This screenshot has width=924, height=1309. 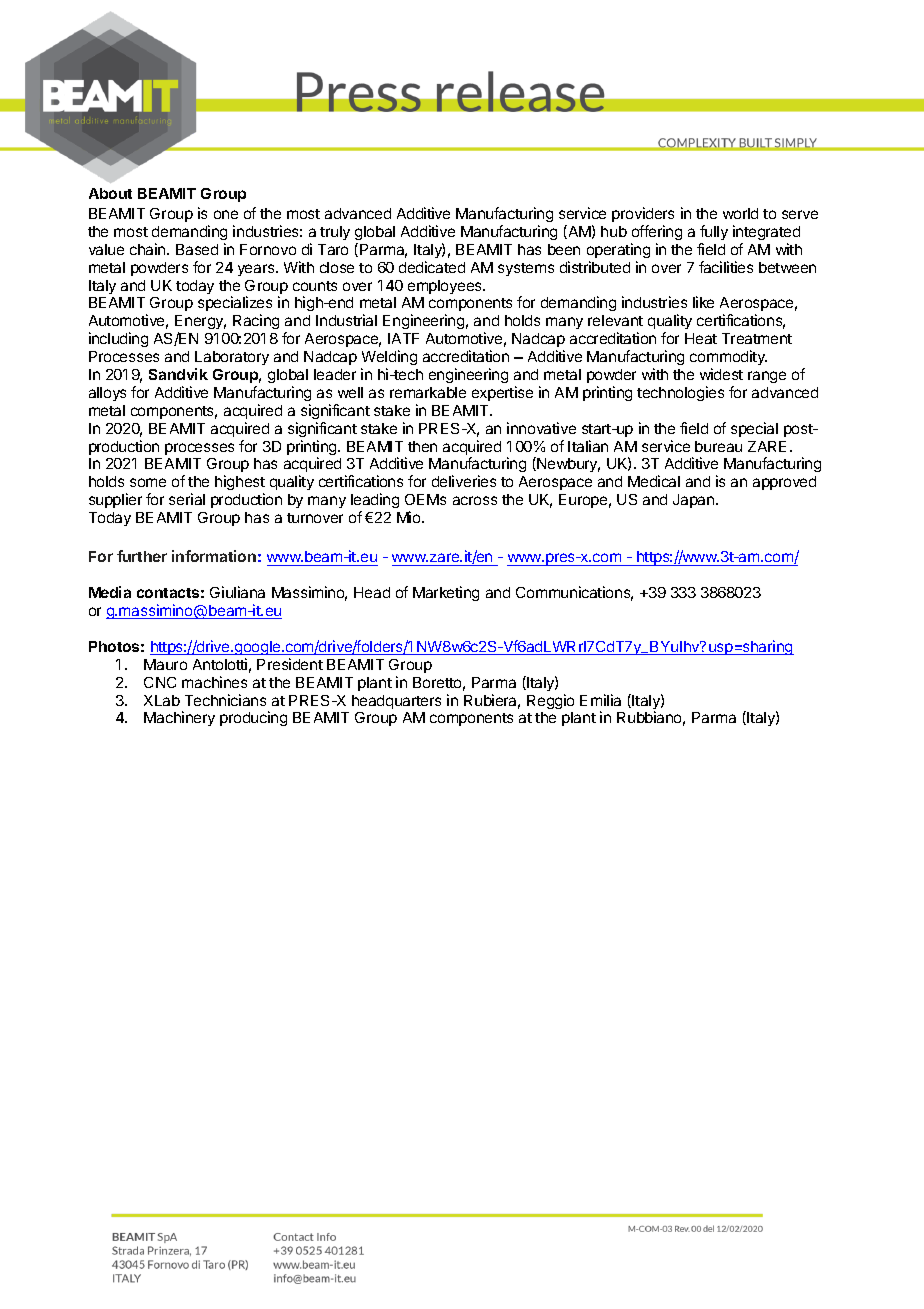 What do you see at coordinates (179, 718) in the screenshot?
I see `Machinery` at bounding box center [179, 718].
